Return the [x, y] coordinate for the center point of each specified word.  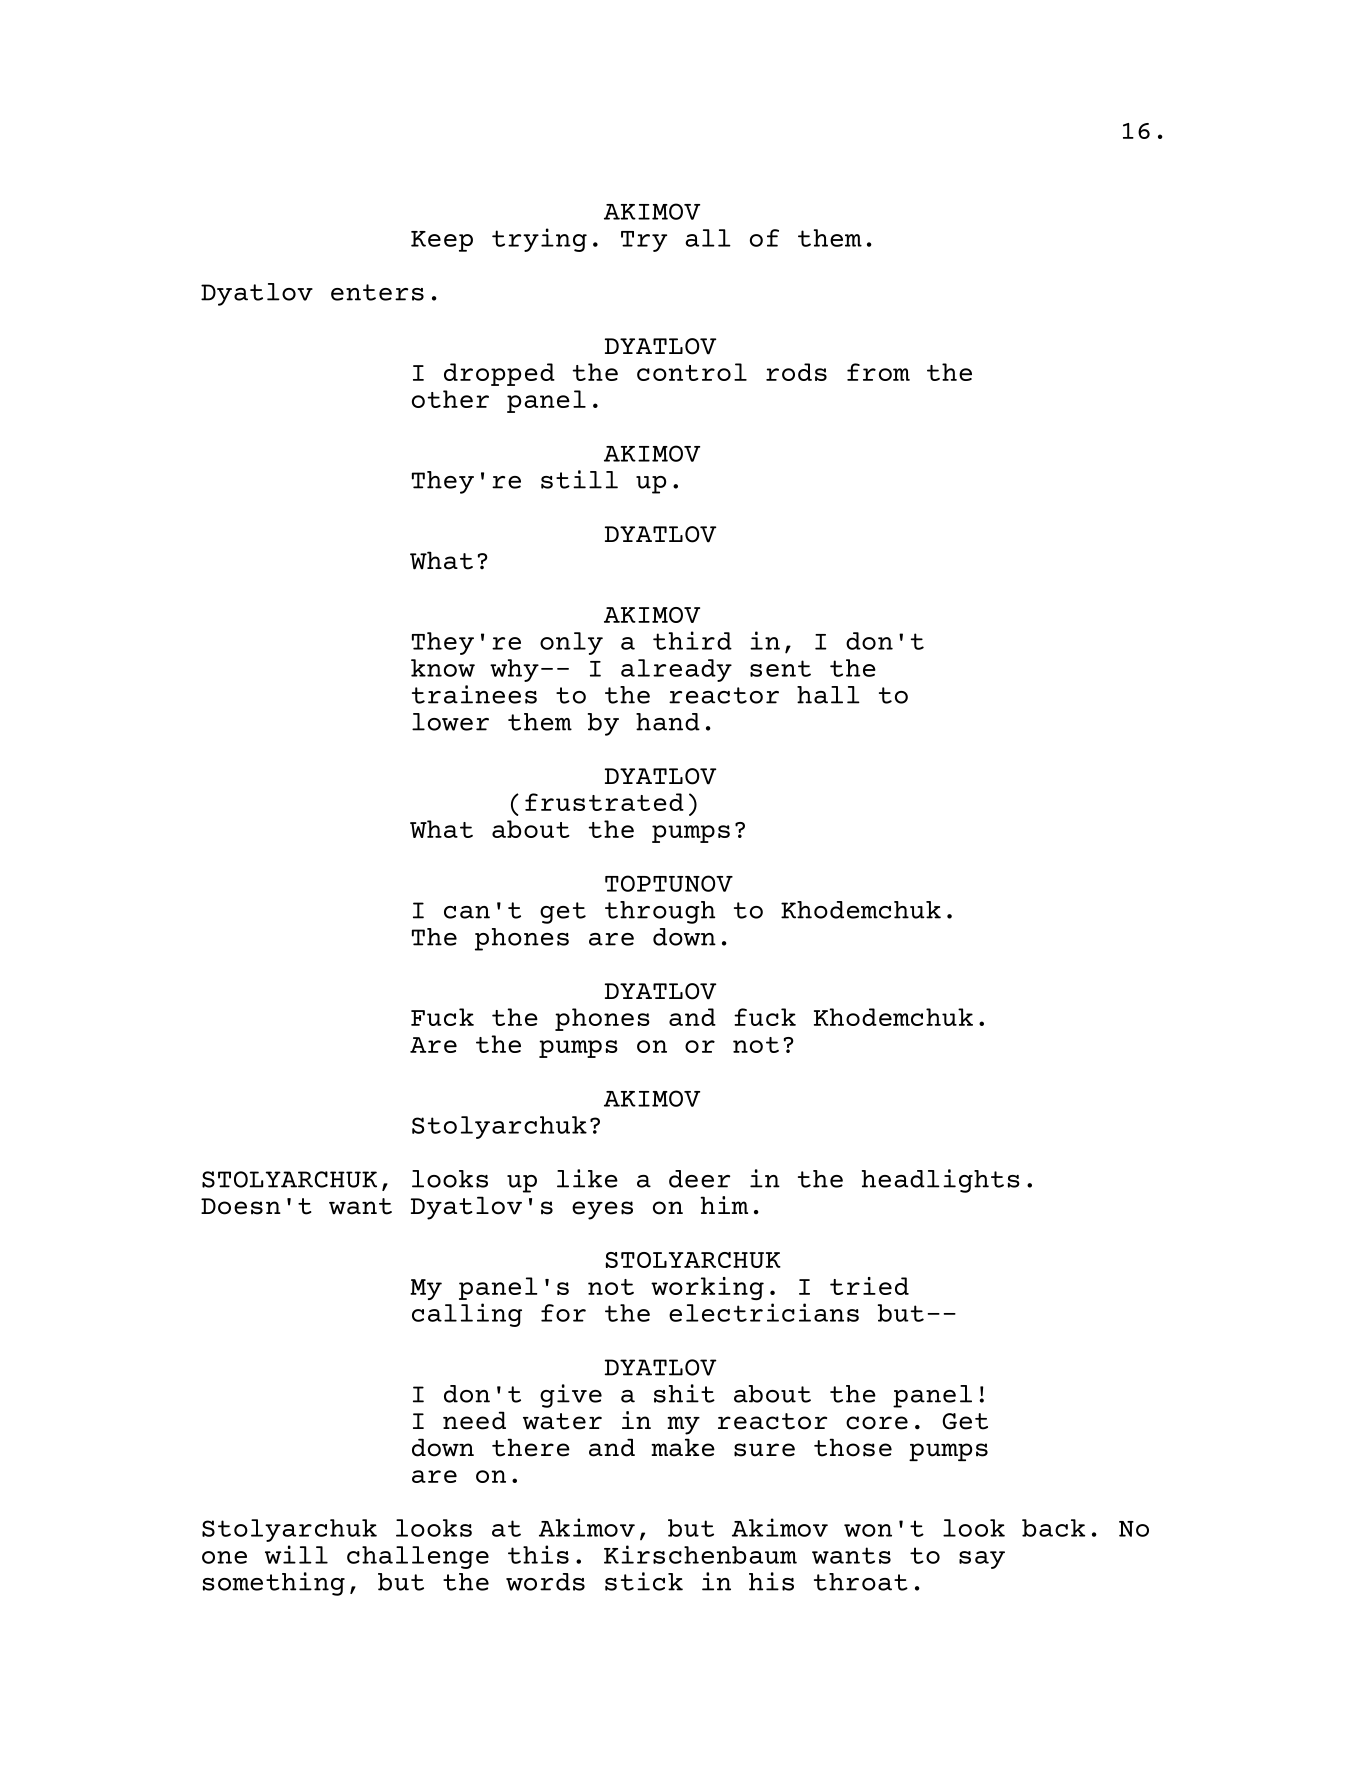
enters [377, 292]
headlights [941, 1181]
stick [644, 1581]
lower [450, 722]
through [660, 912]
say [982, 1560]
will [296, 1554]
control [692, 372]
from [878, 372]
